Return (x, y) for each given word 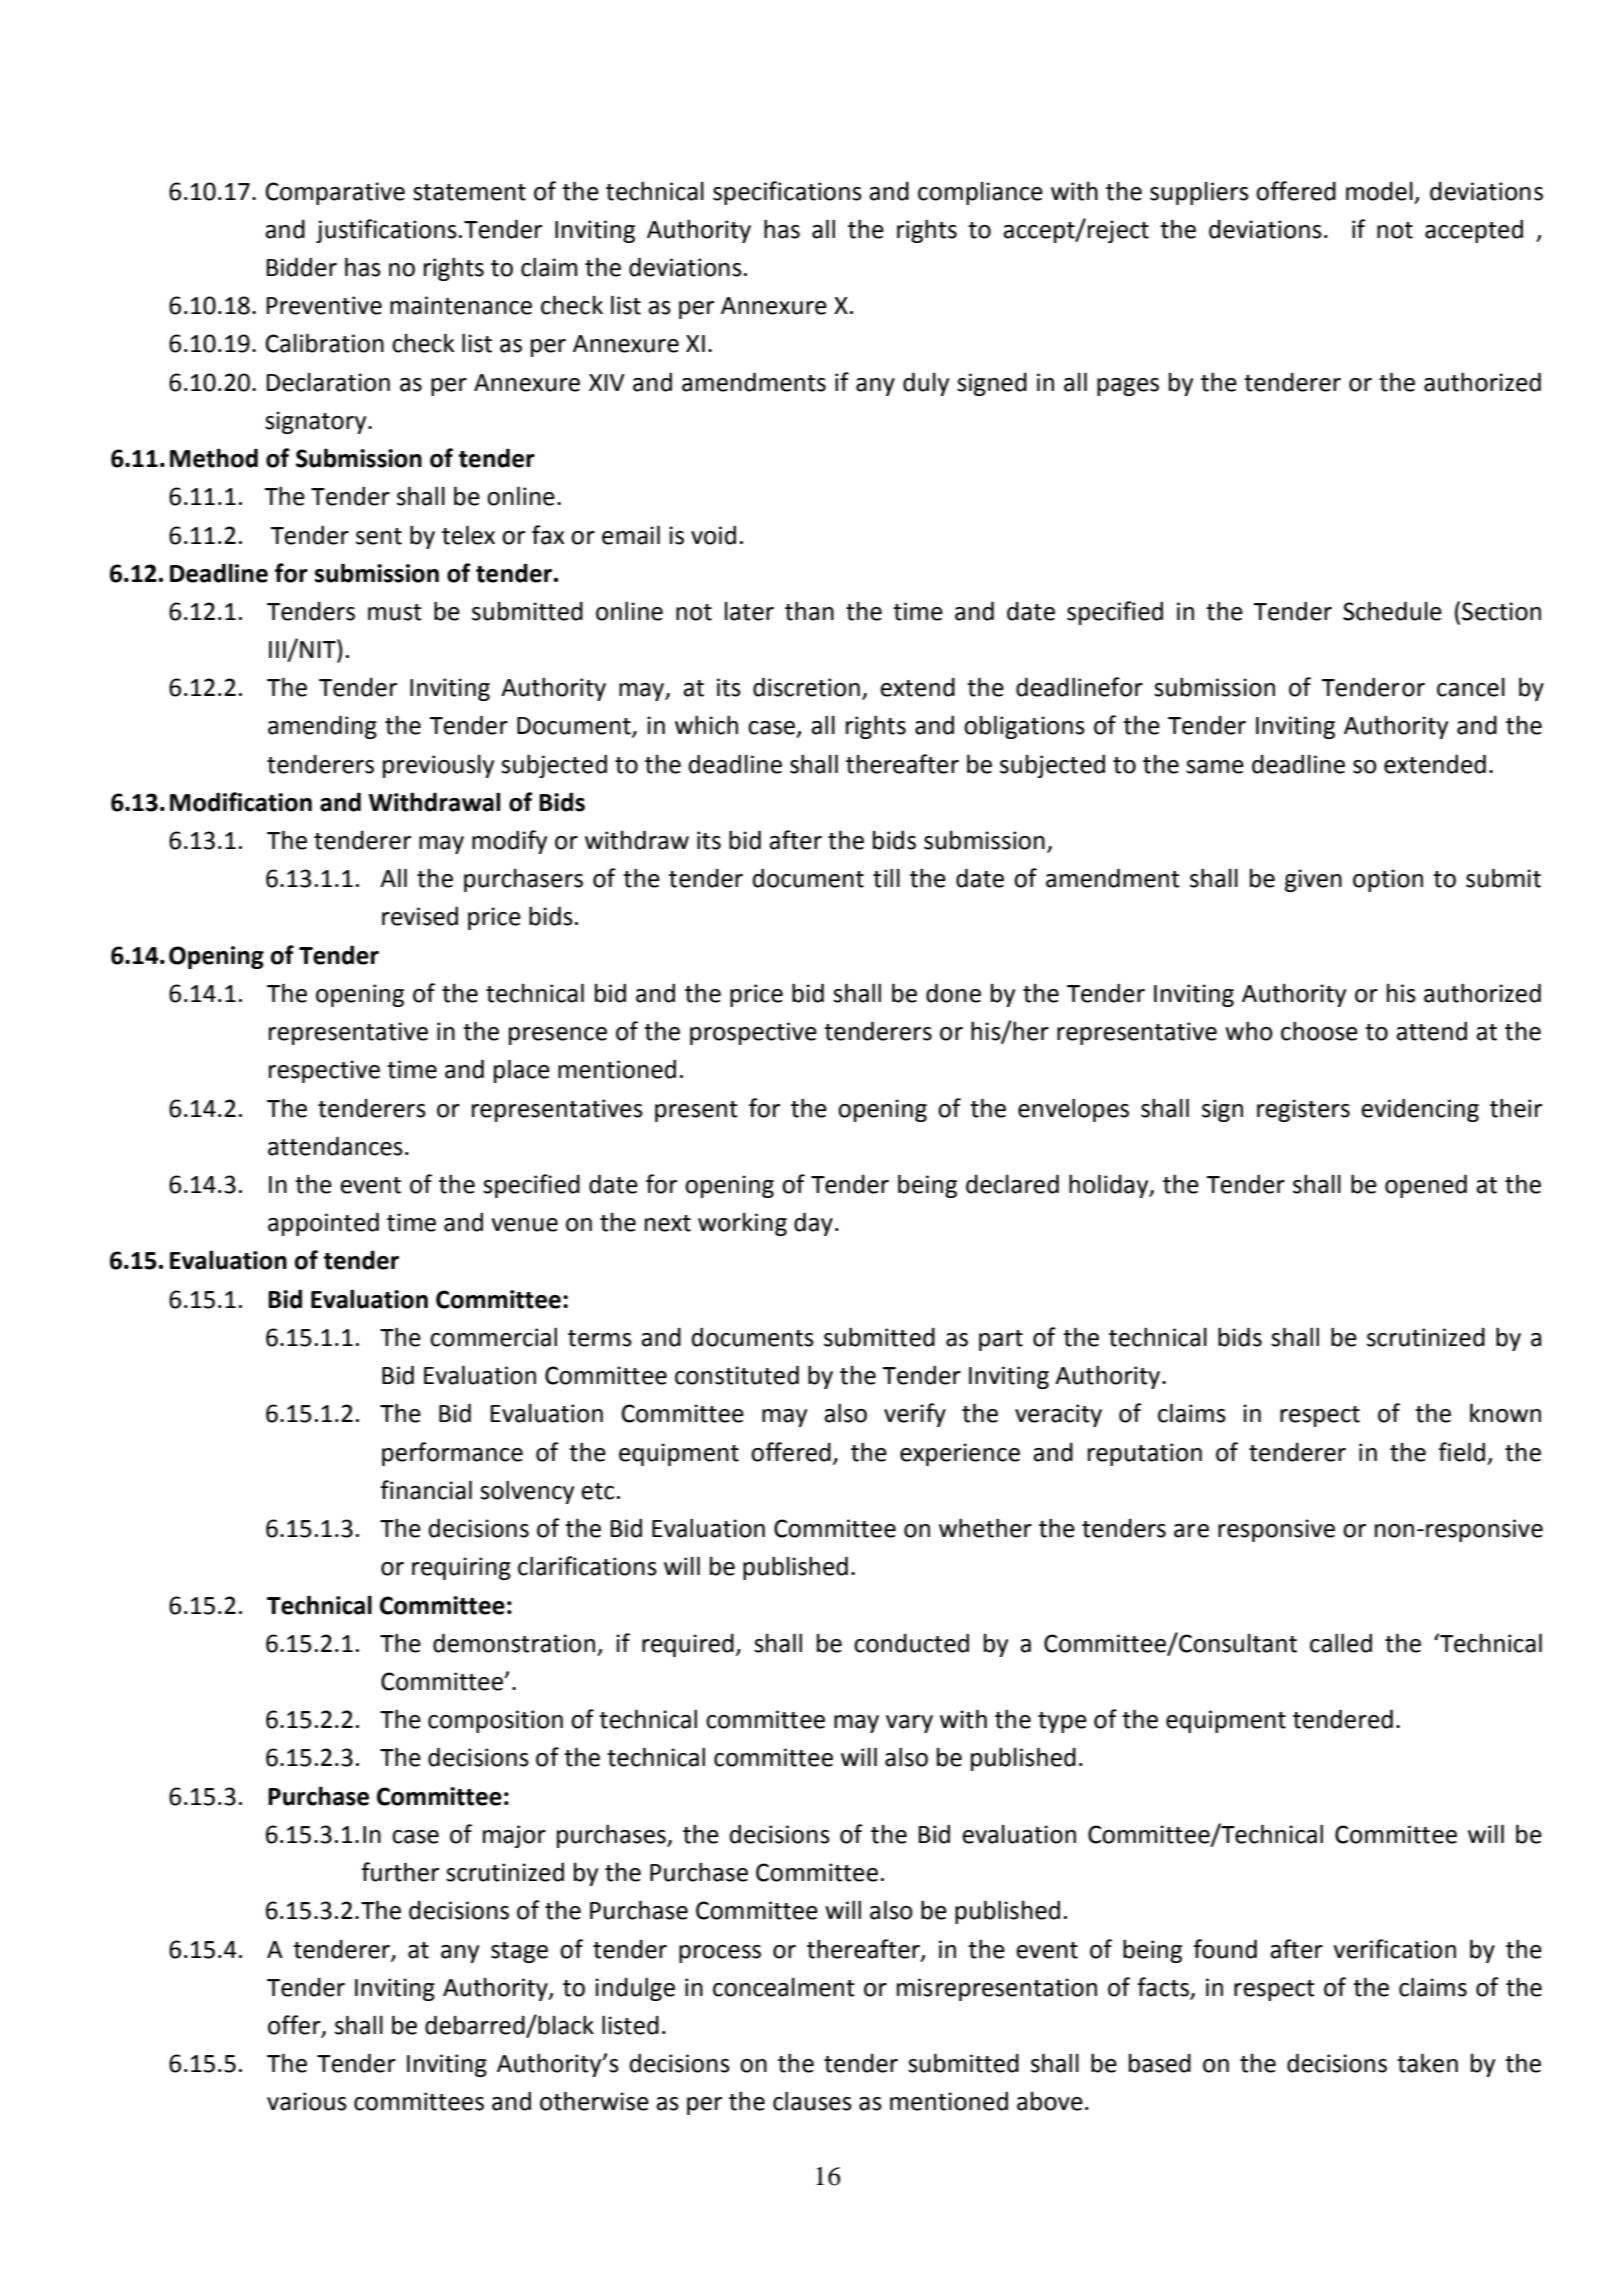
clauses (812, 2101)
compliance (980, 193)
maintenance (461, 305)
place (522, 1071)
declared (1012, 1184)
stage (519, 1952)
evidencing (1420, 1110)
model (1379, 191)
